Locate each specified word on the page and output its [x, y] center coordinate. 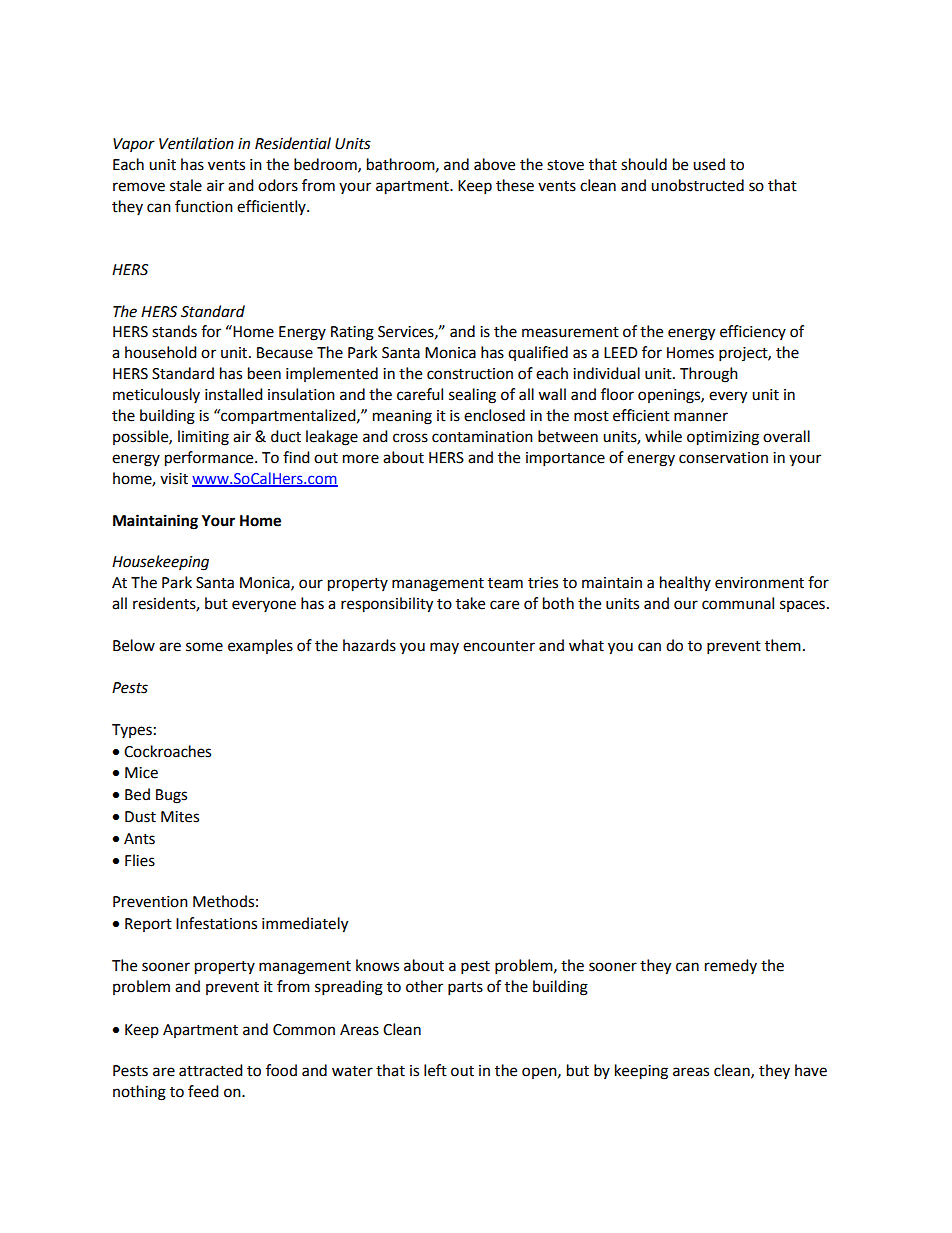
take [470, 603]
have [811, 1070]
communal [738, 603]
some [204, 647]
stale [186, 185]
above [494, 164]
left [435, 1070]
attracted [211, 1070]
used [709, 164]
